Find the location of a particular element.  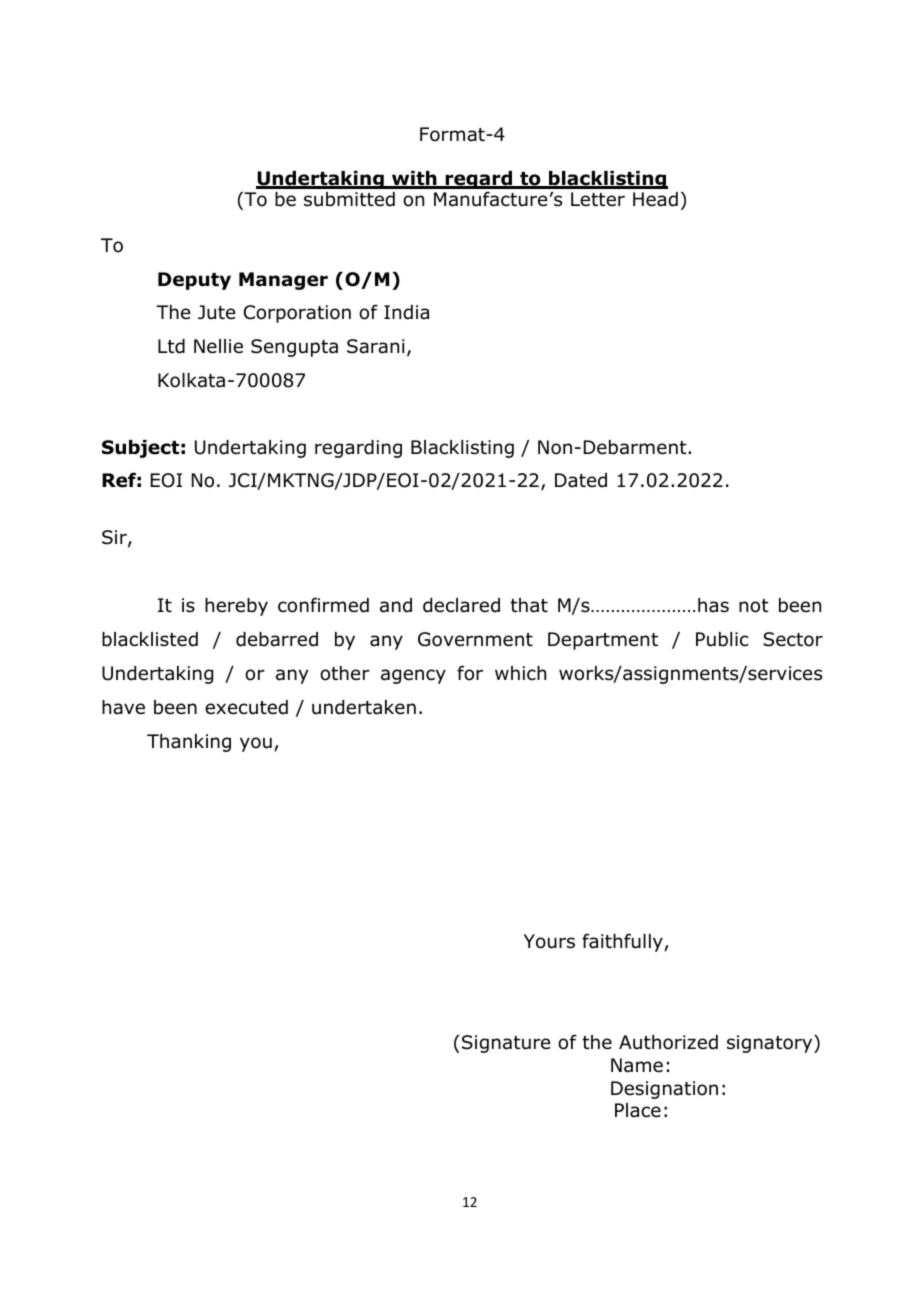

Public is located at coordinates (722, 639).
